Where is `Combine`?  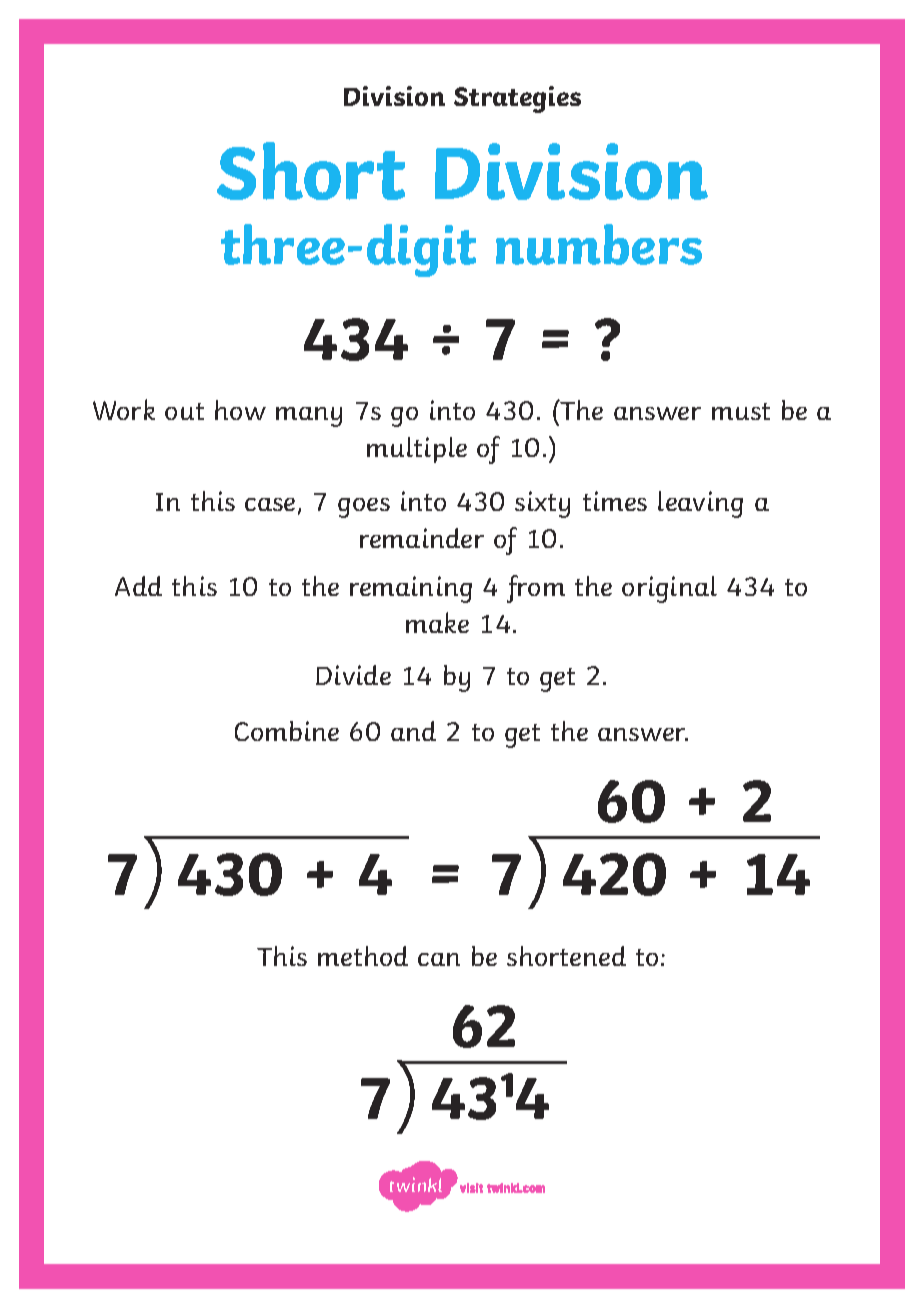
Combine is located at coordinates (287, 731).
